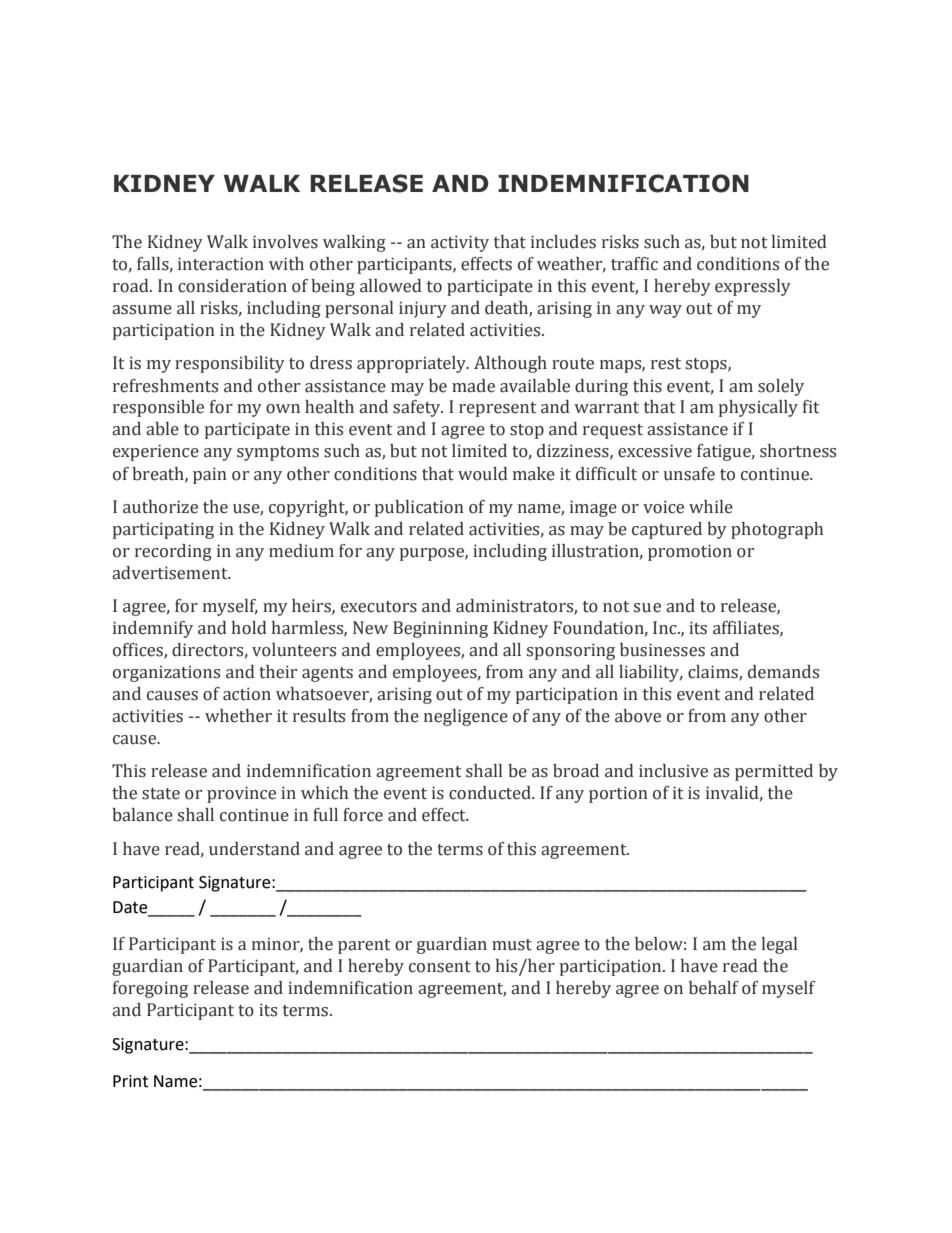 The image size is (952, 1233). Describe the element at coordinates (758, 408) in the image. I see `physically` at that location.
